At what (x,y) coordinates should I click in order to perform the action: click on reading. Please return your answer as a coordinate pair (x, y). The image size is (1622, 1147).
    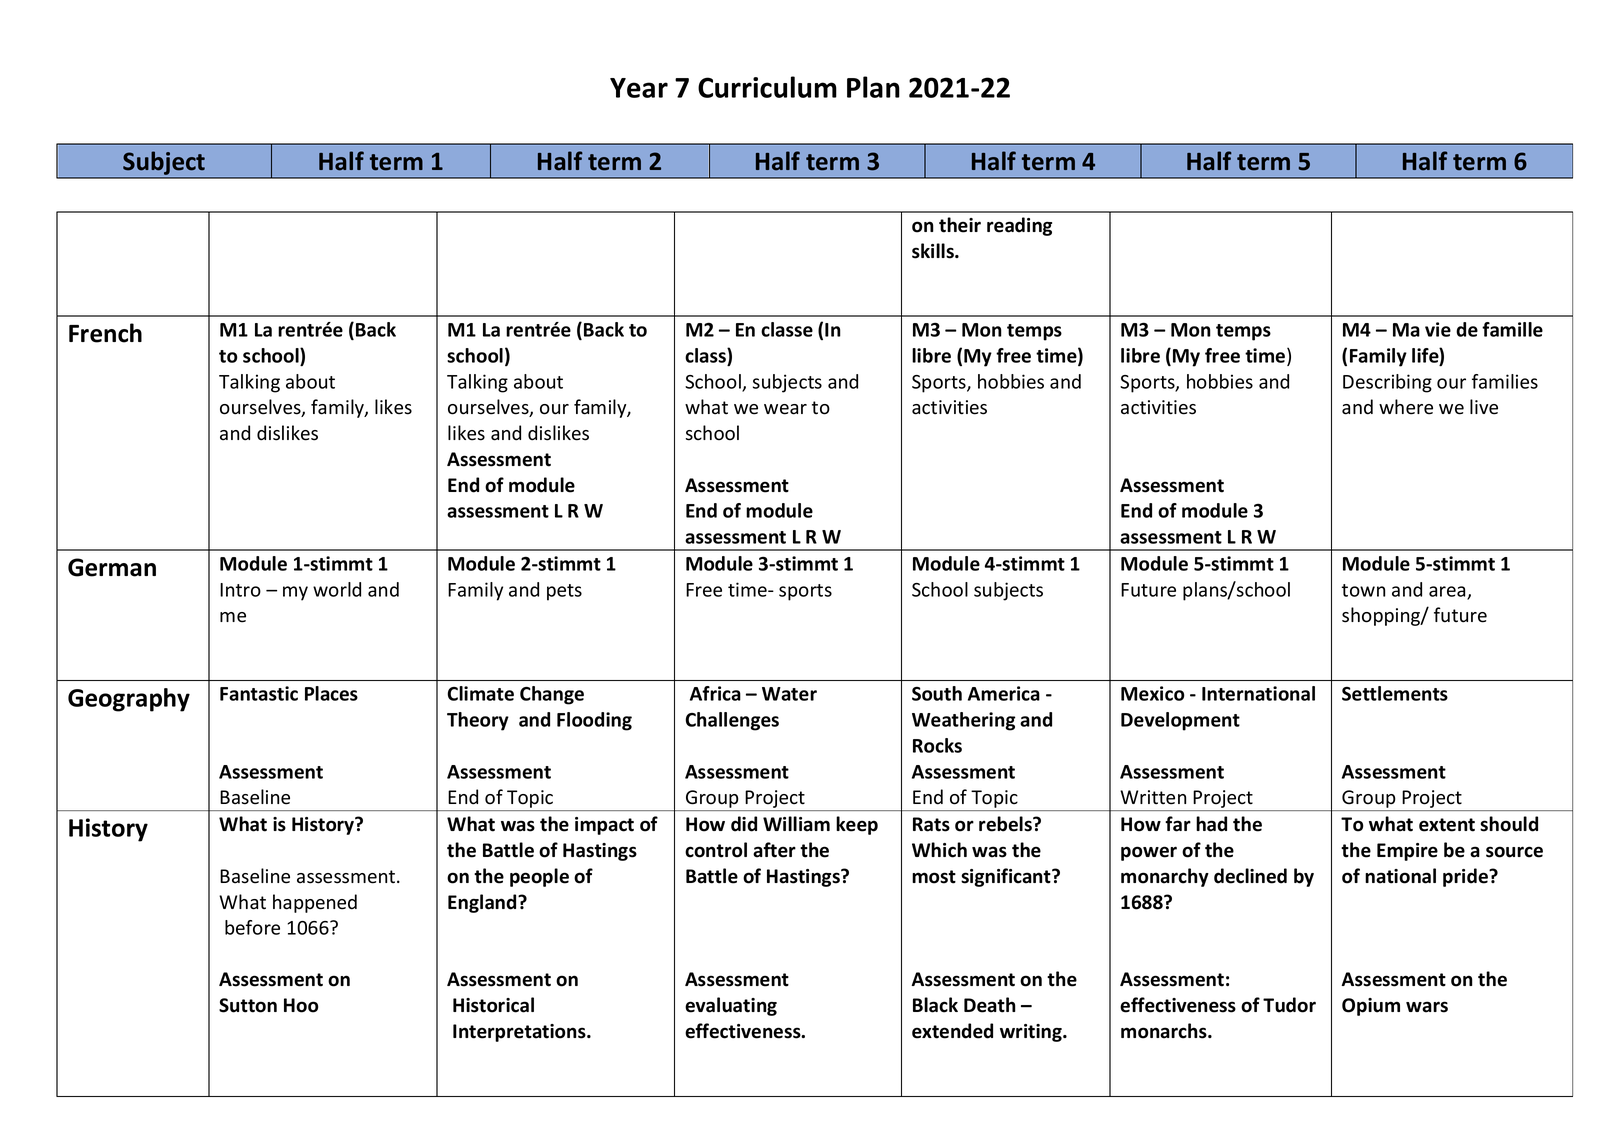
    Looking at the image, I should click on (1019, 226).
